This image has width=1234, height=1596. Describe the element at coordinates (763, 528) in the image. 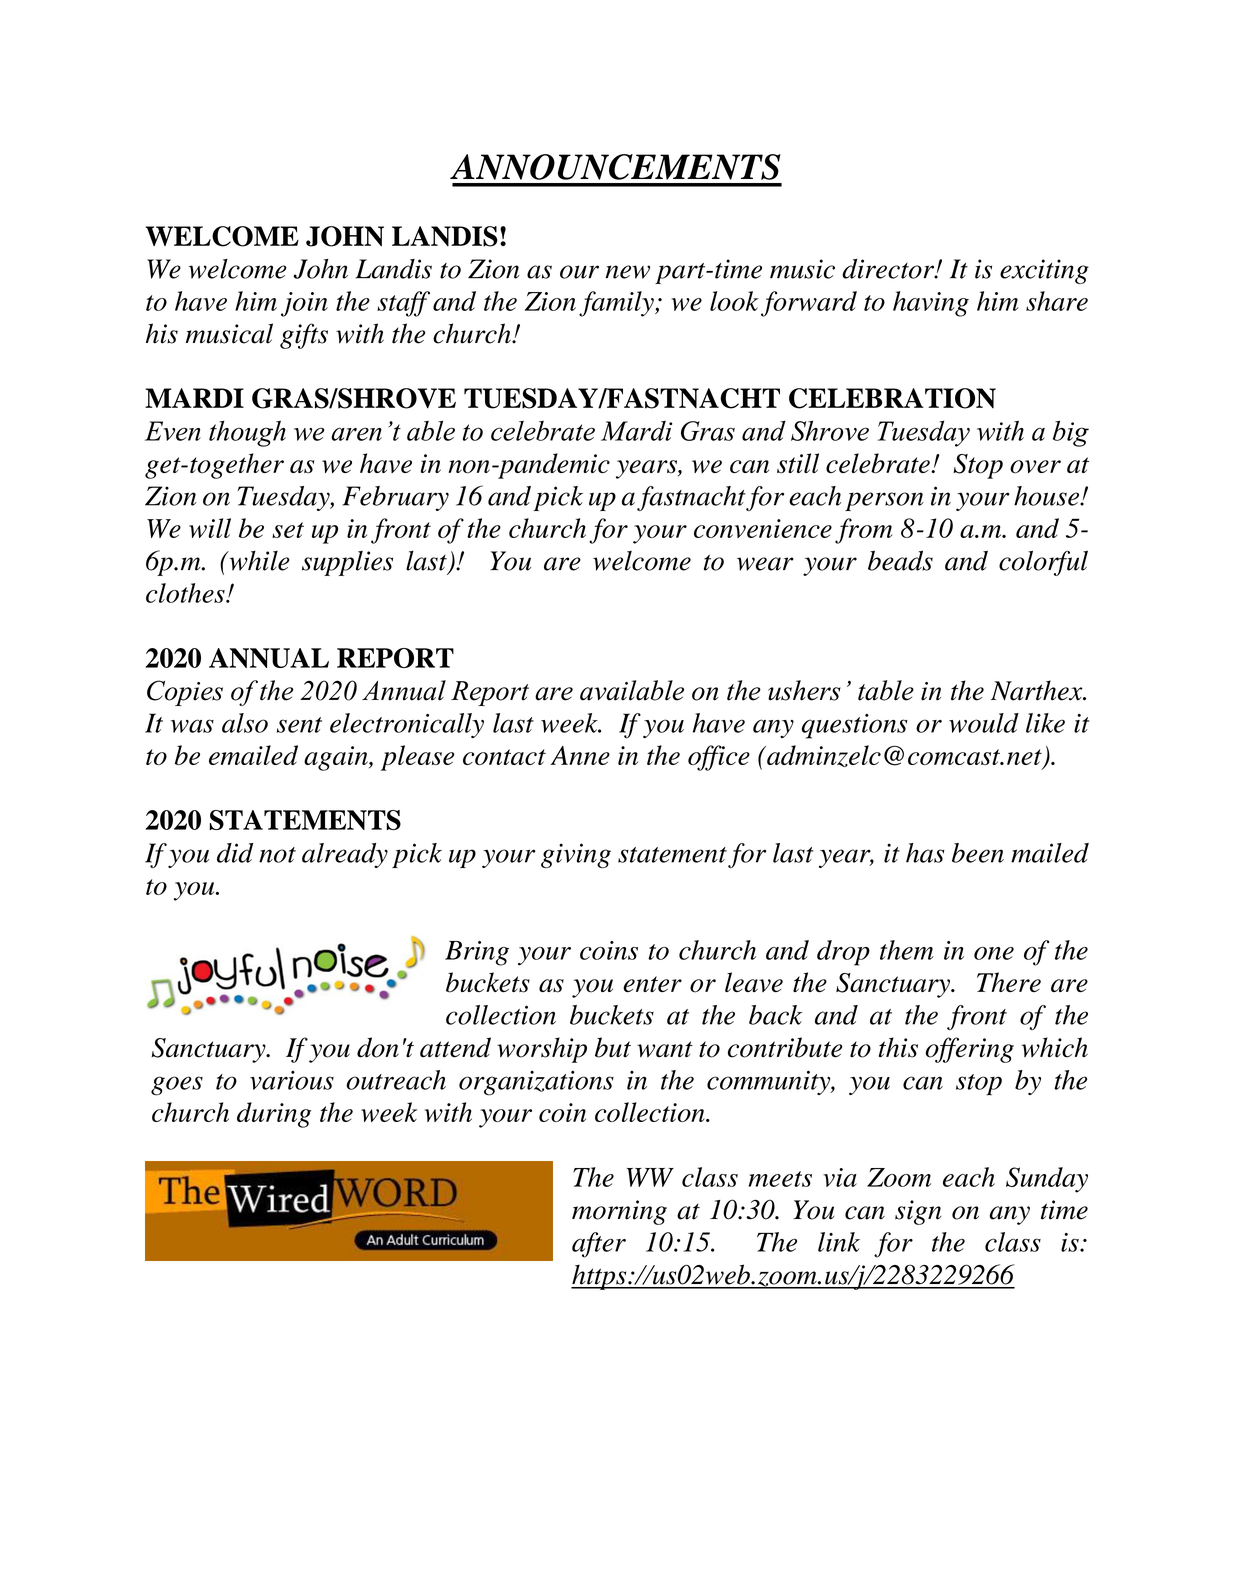

I see `convenience` at that location.
